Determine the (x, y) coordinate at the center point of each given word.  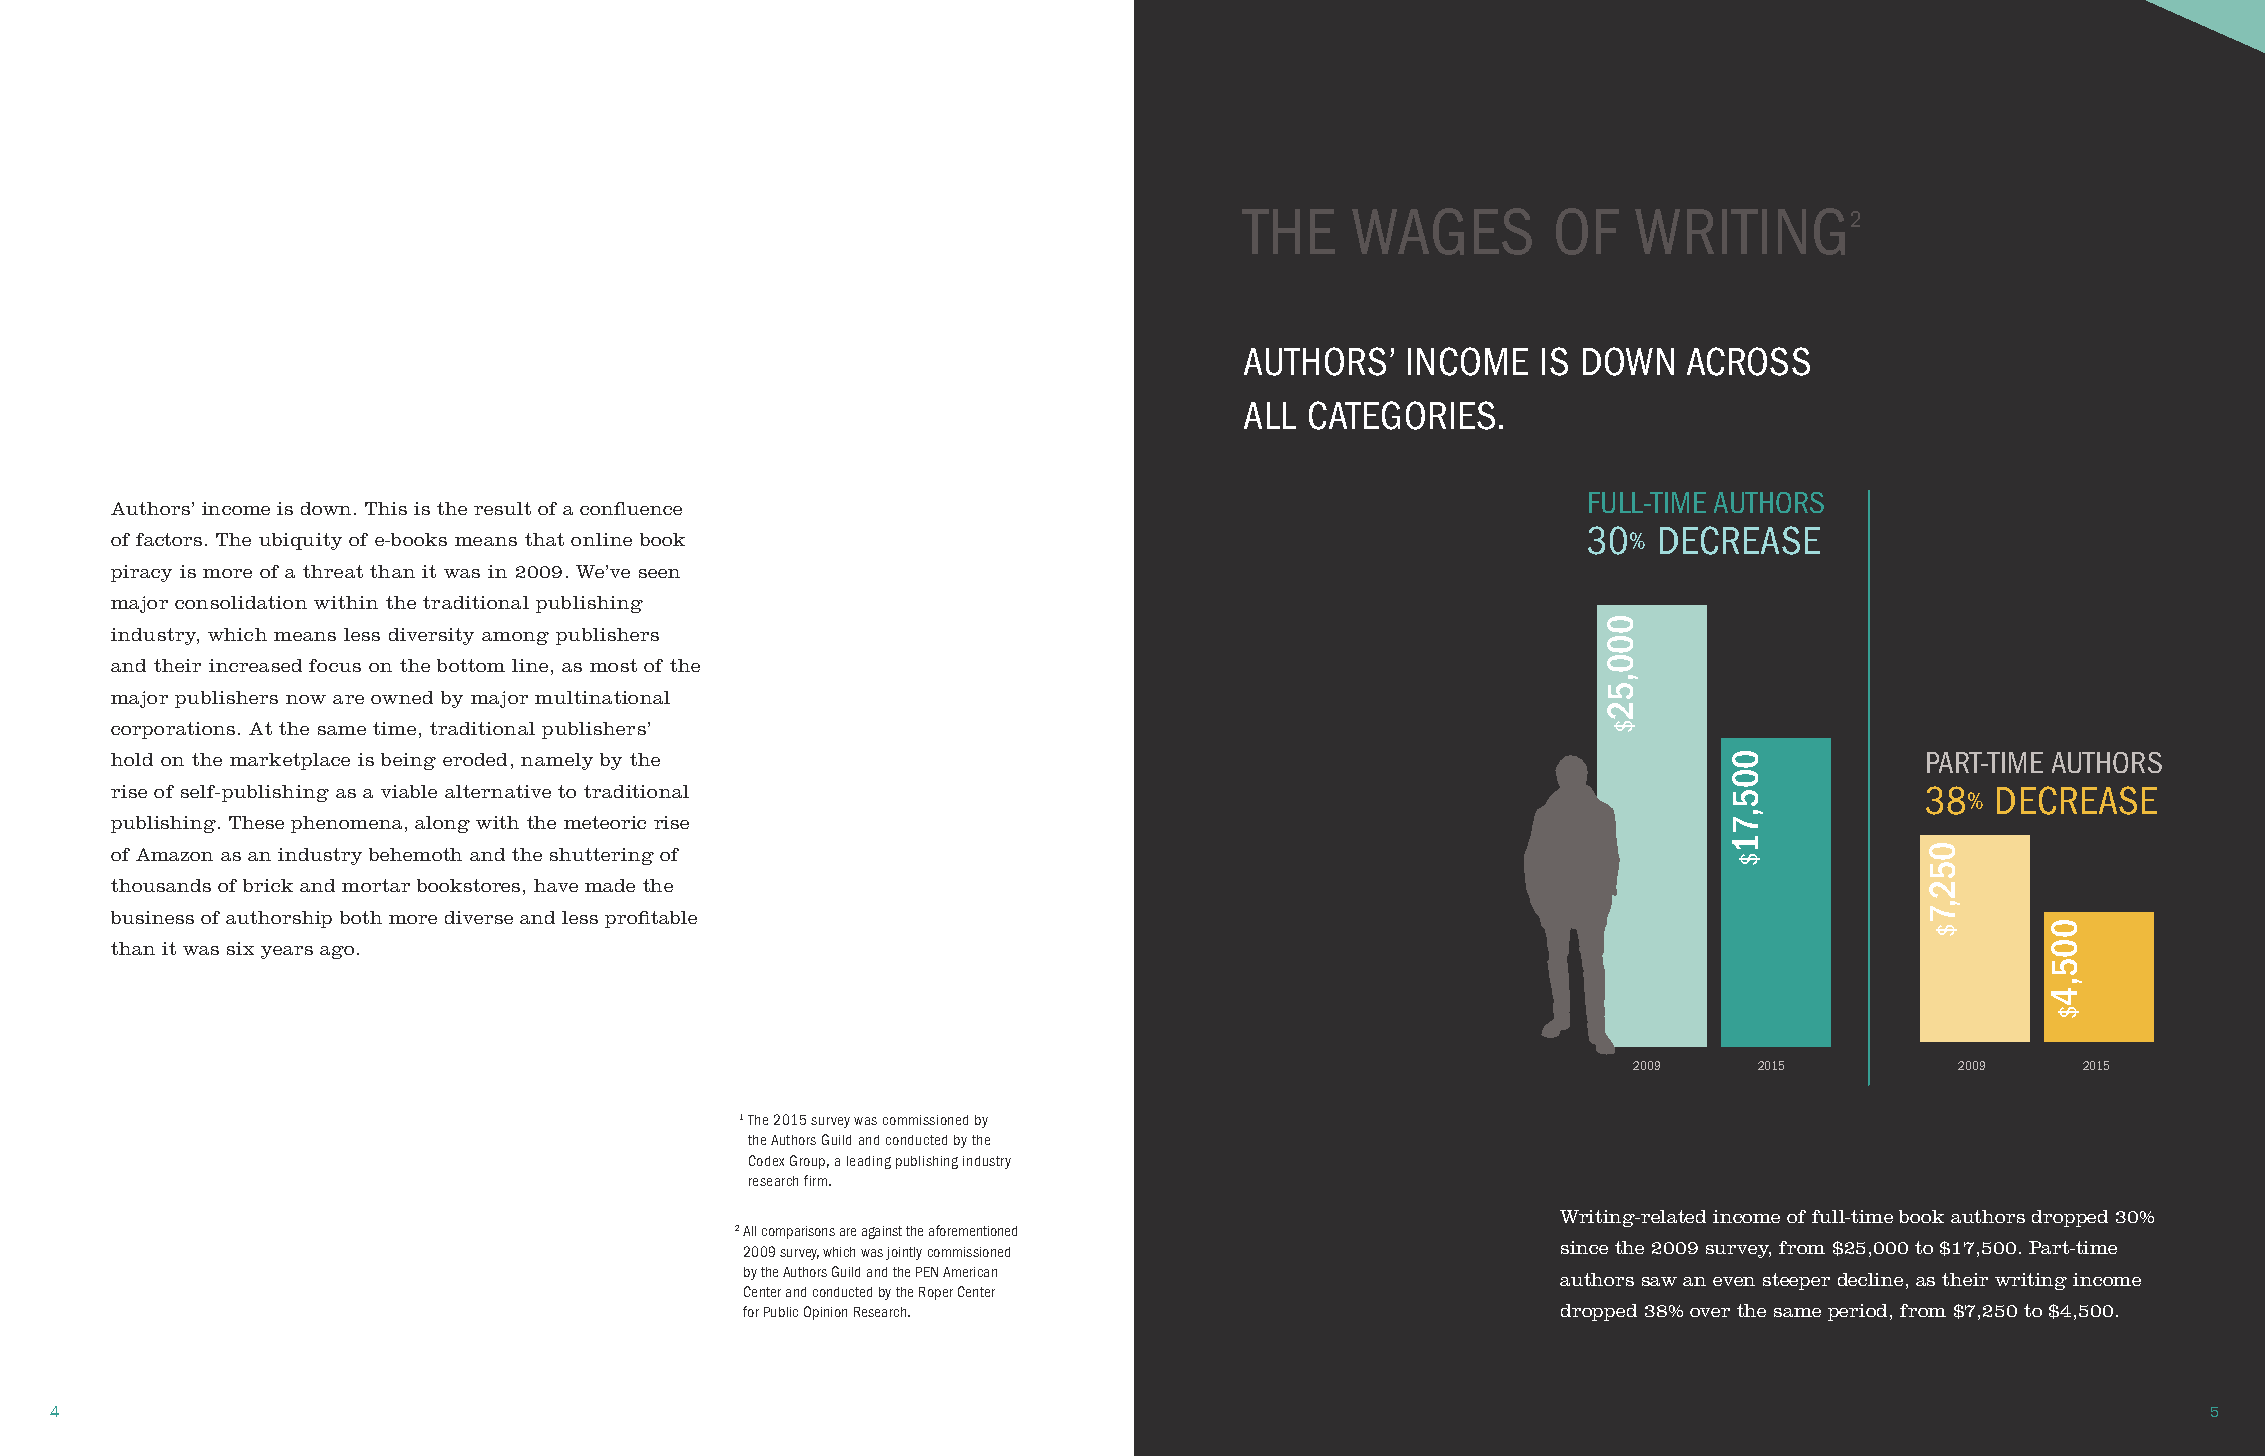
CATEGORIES (1402, 415)
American (970, 1272)
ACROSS (1748, 361)
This (386, 508)
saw (1659, 1281)
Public (781, 1312)
